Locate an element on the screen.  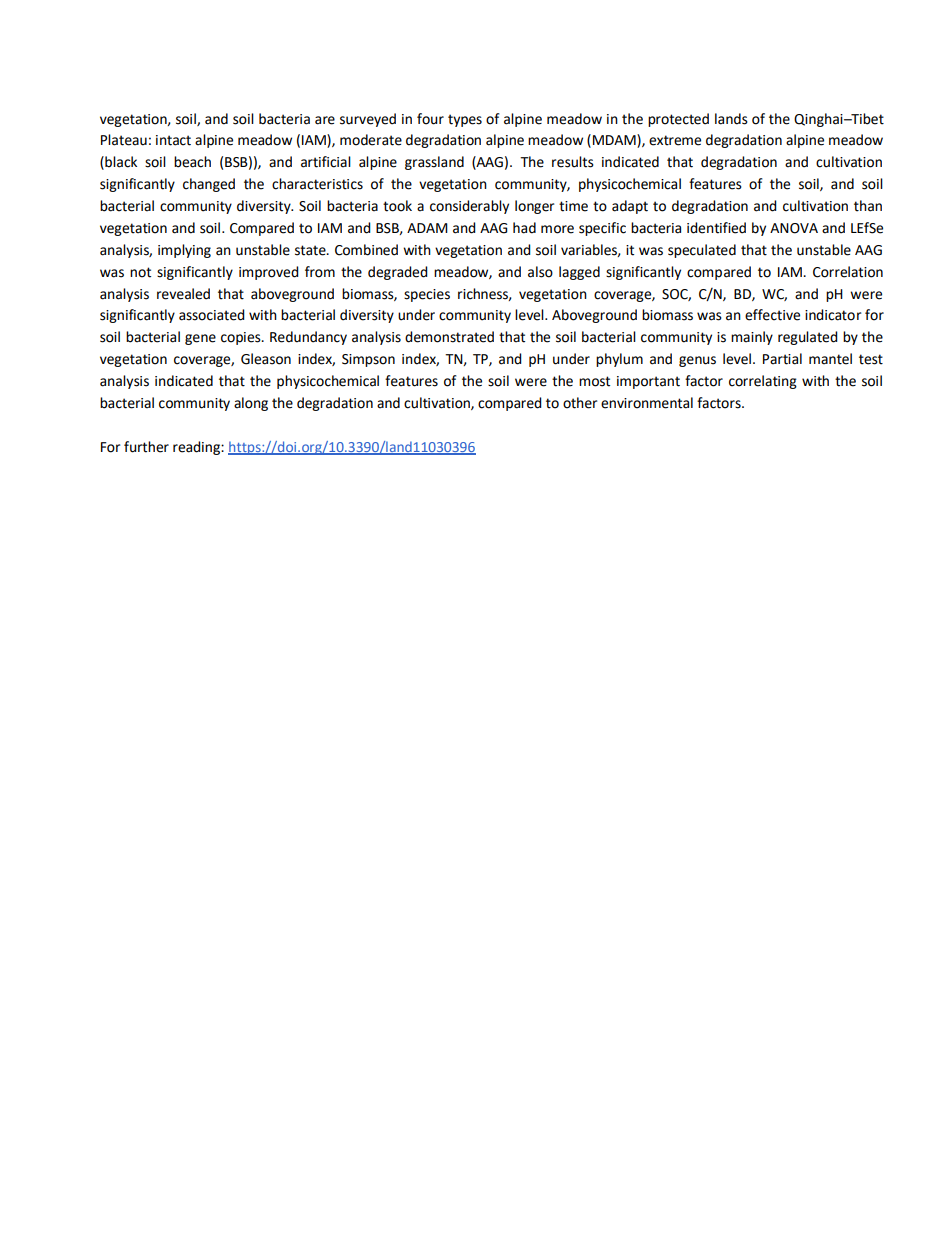
protected is located at coordinates (678, 120).
